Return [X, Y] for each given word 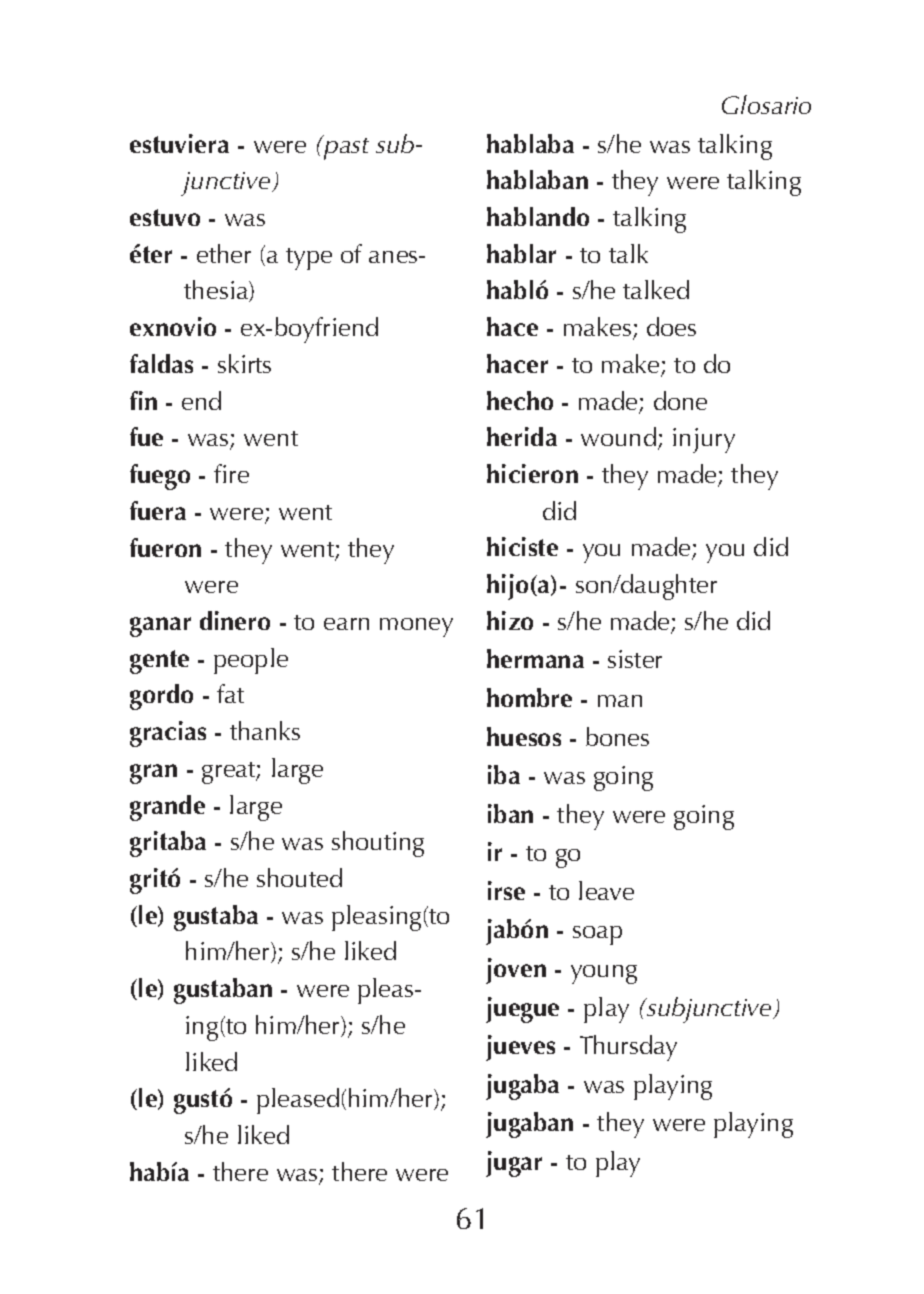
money [416, 627]
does [671, 326]
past [345, 147]
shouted [299, 877]
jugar [514, 1164]
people [251, 661]
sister [635, 659]
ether [224, 253]
